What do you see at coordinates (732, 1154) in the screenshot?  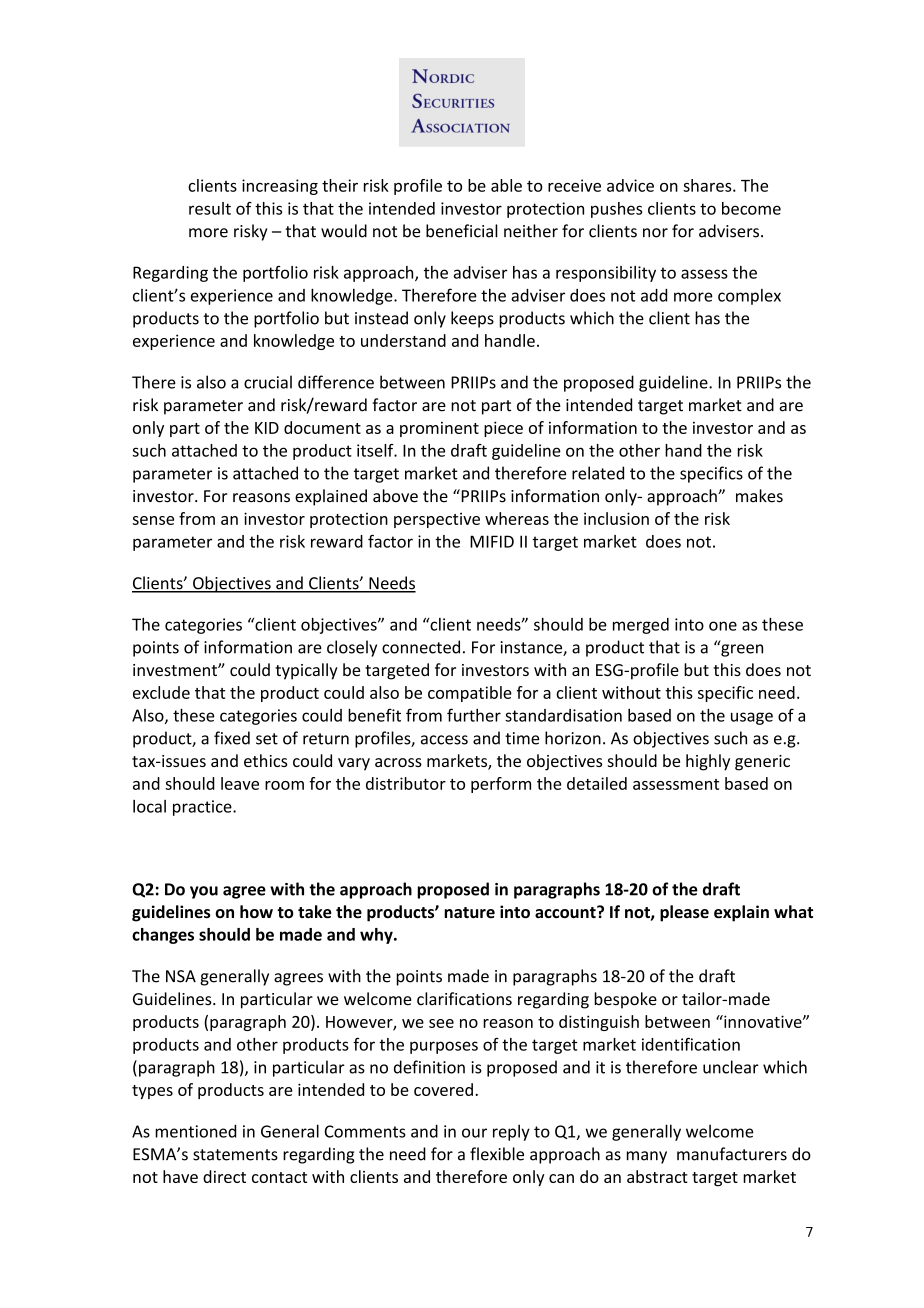 I see `manufacturers` at bounding box center [732, 1154].
